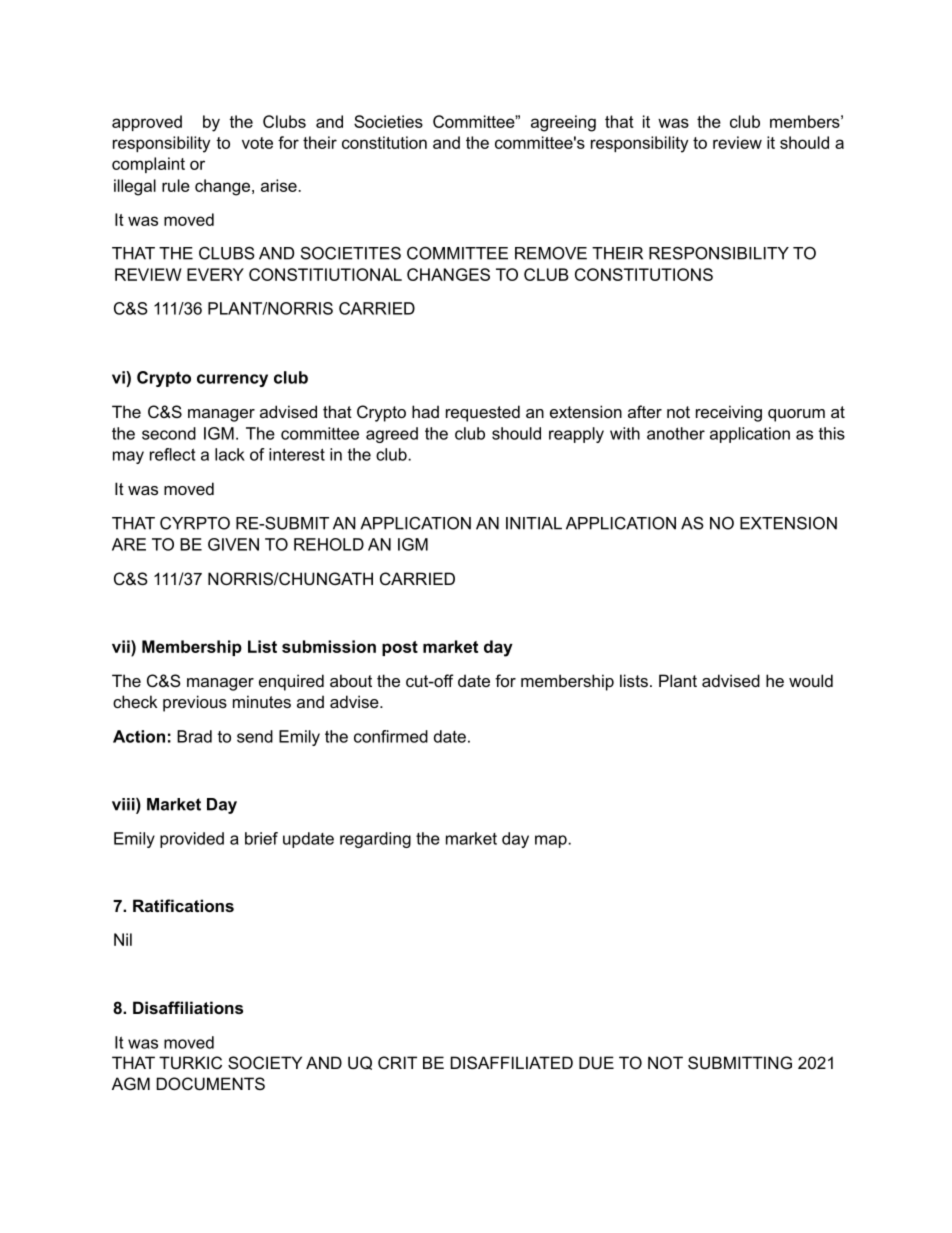  Describe the element at coordinates (257, 143) in the screenshot. I see `vote` at that location.
